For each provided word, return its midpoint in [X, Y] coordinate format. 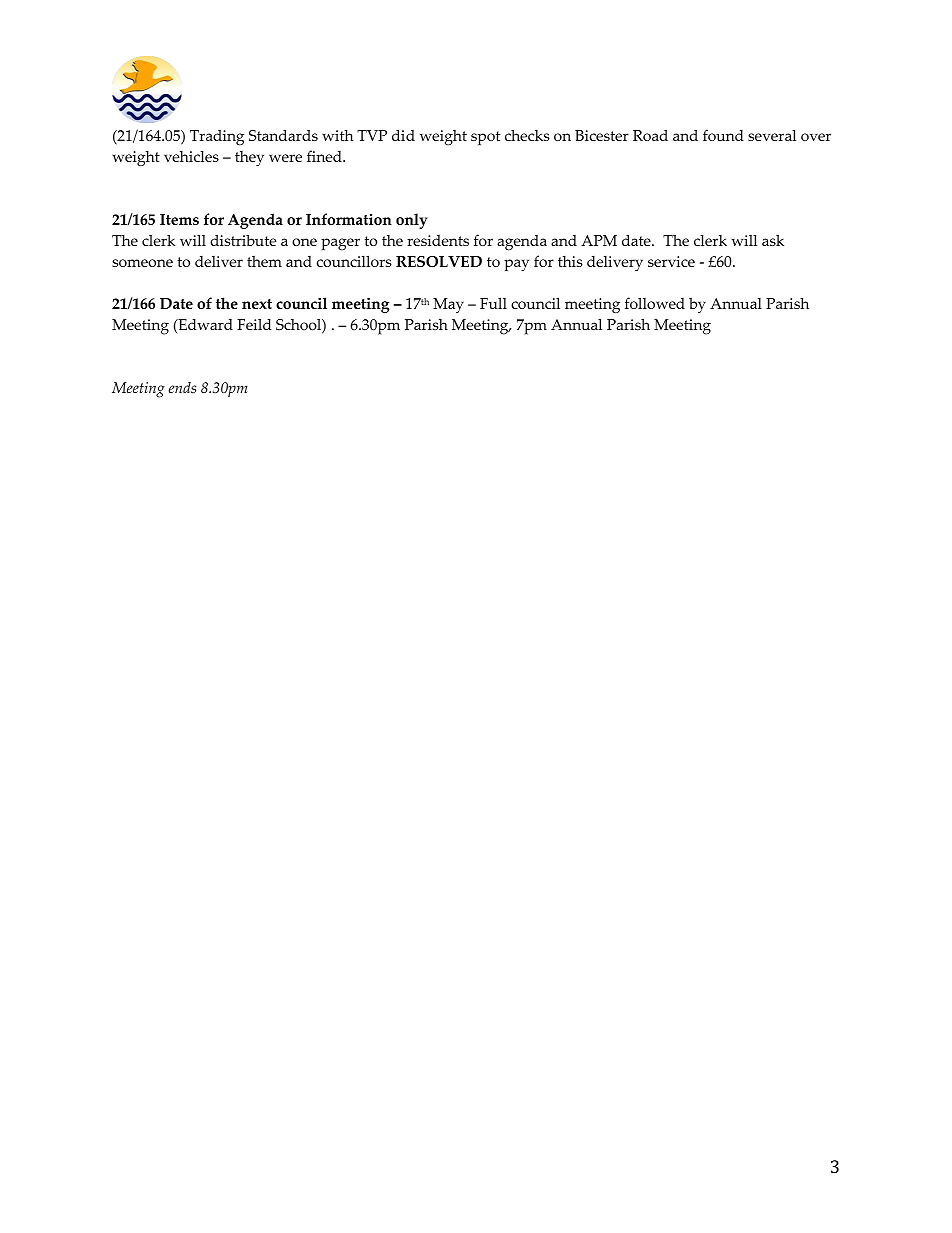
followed [655, 303]
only [412, 221]
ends [182, 388]
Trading [217, 138]
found [723, 135]
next [257, 304]
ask [773, 240]
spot [485, 138]
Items [179, 219]
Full [493, 303]
